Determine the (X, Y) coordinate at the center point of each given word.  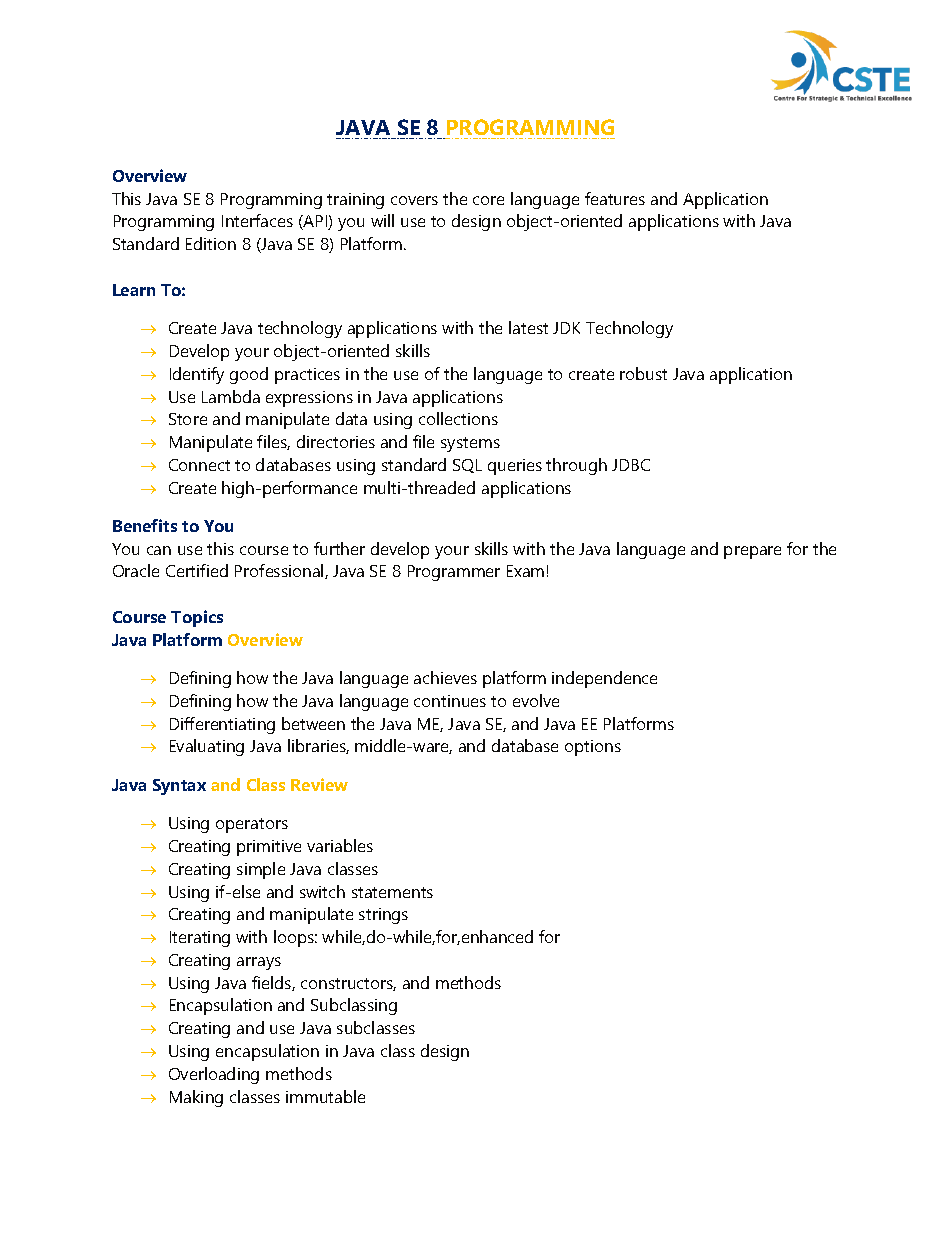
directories (336, 441)
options (593, 748)
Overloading (214, 1075)
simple (261, 870)
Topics (197, 618)
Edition (211, 243)
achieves (445, 677)
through (576, 466)
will (382, 220)
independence (604, 679)
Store (188, 419)
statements (392, 892)
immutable (325, 1096)
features (615, 198)
